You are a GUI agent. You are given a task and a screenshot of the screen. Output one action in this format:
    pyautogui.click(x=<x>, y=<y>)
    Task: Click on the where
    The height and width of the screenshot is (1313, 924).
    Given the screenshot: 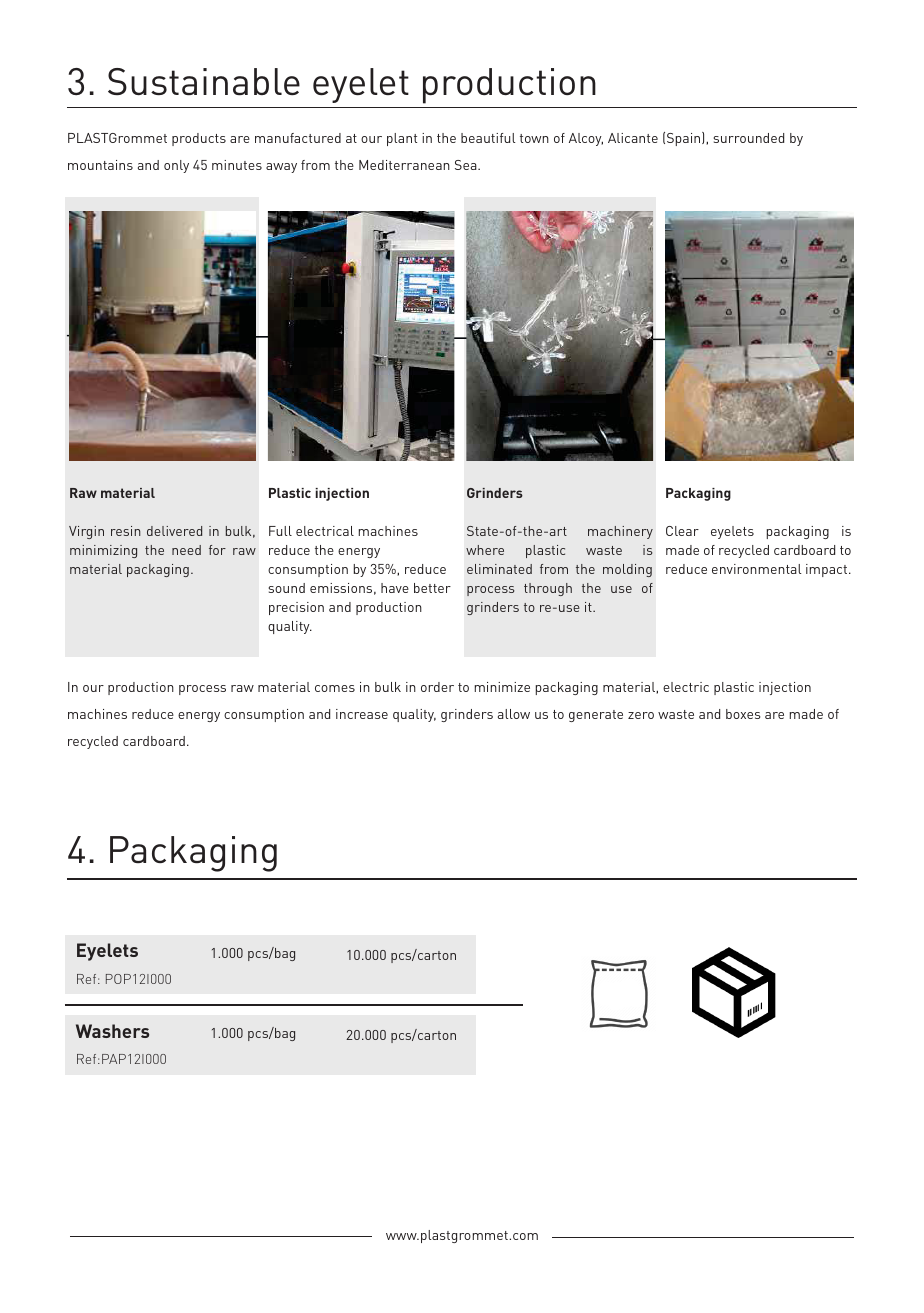 What is the action you would take?
    pyautogui.click(x=485, y=550)
